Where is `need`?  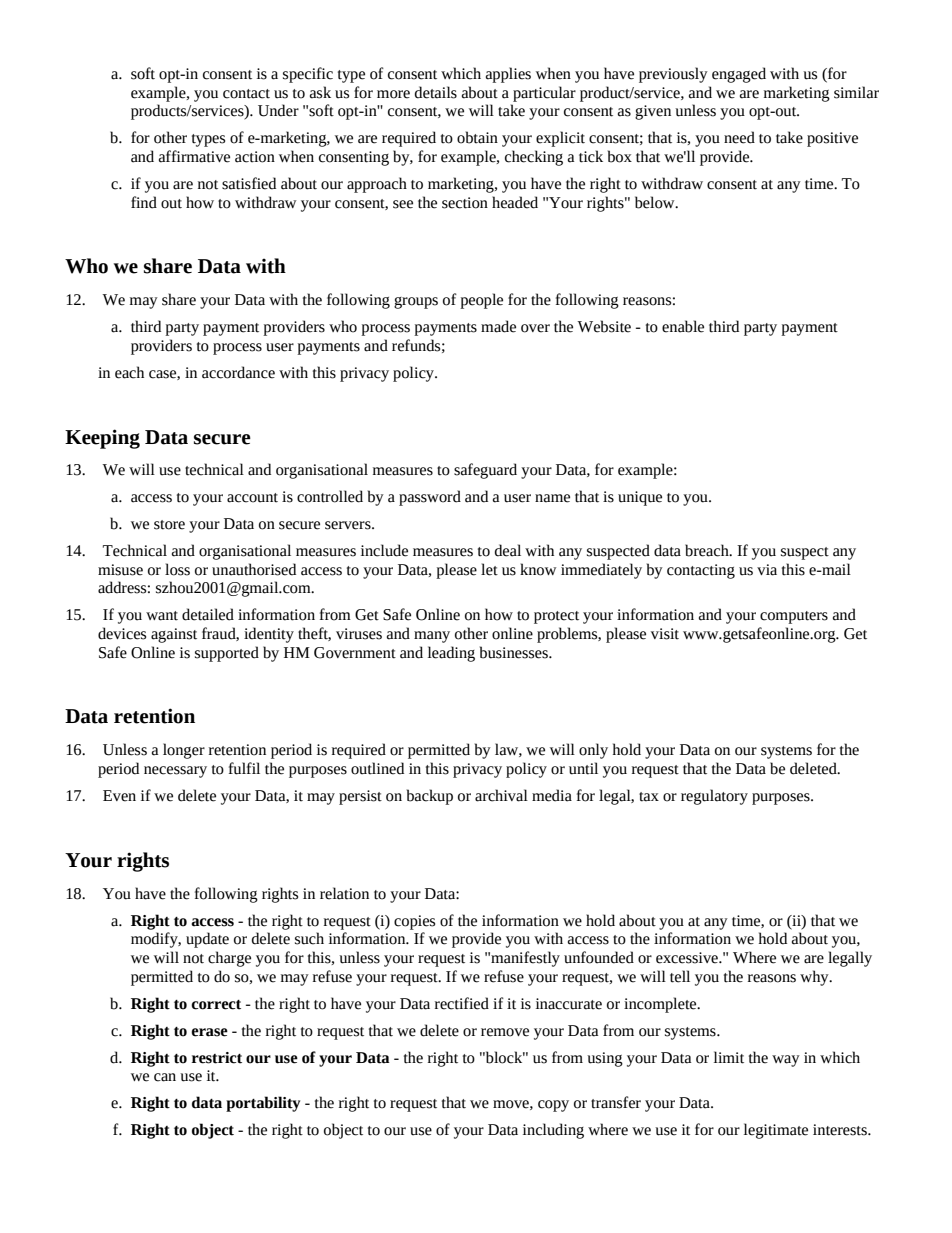
need is located at coordinates (739, 137).
